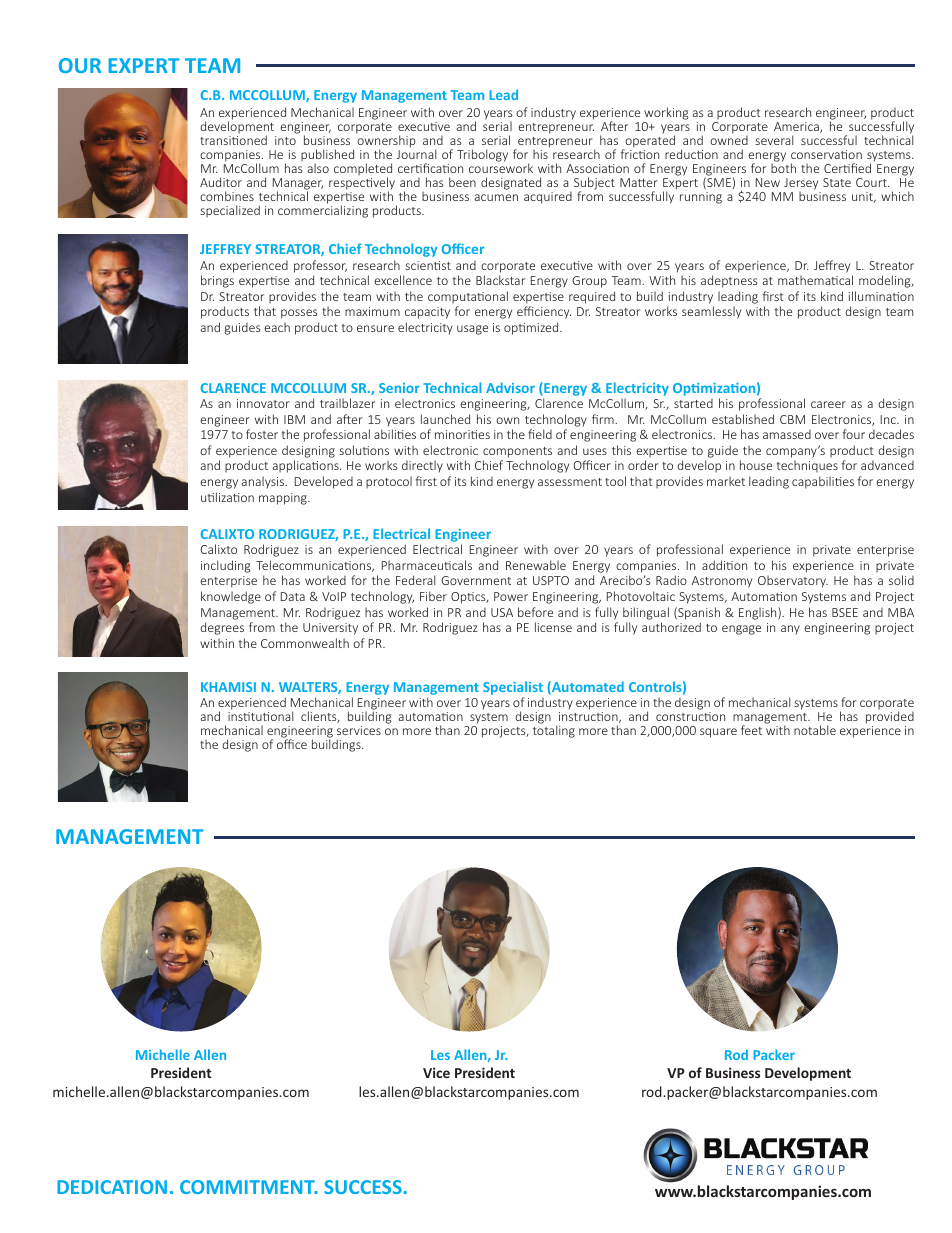 Image resolution: width=952 pixels, height=1233 pixels. What do you see at coordinates (501, 167) in the image?
I see `coursework` at bounding box center [501, 167].
